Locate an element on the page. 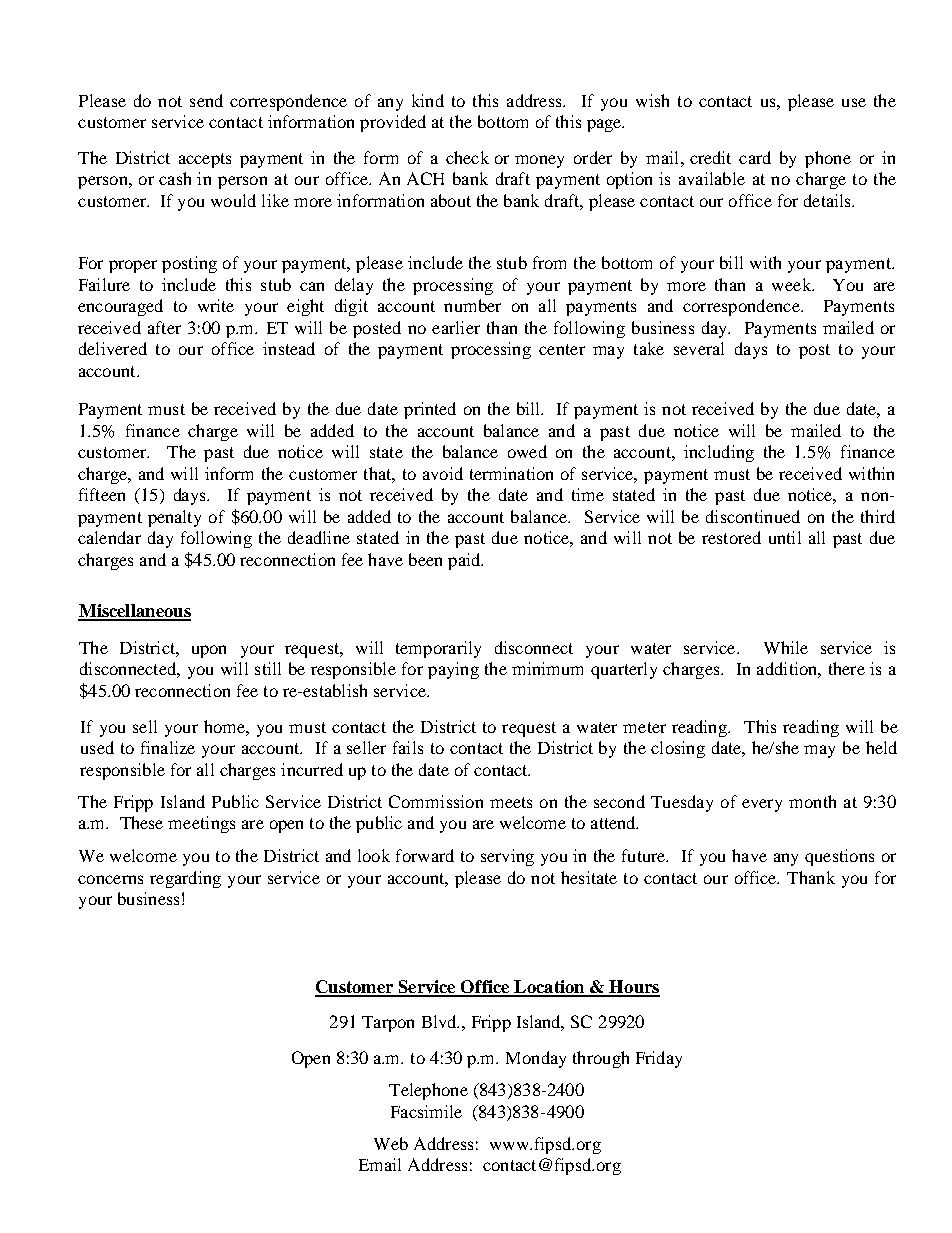  check is located at coordinates (467, 157).
